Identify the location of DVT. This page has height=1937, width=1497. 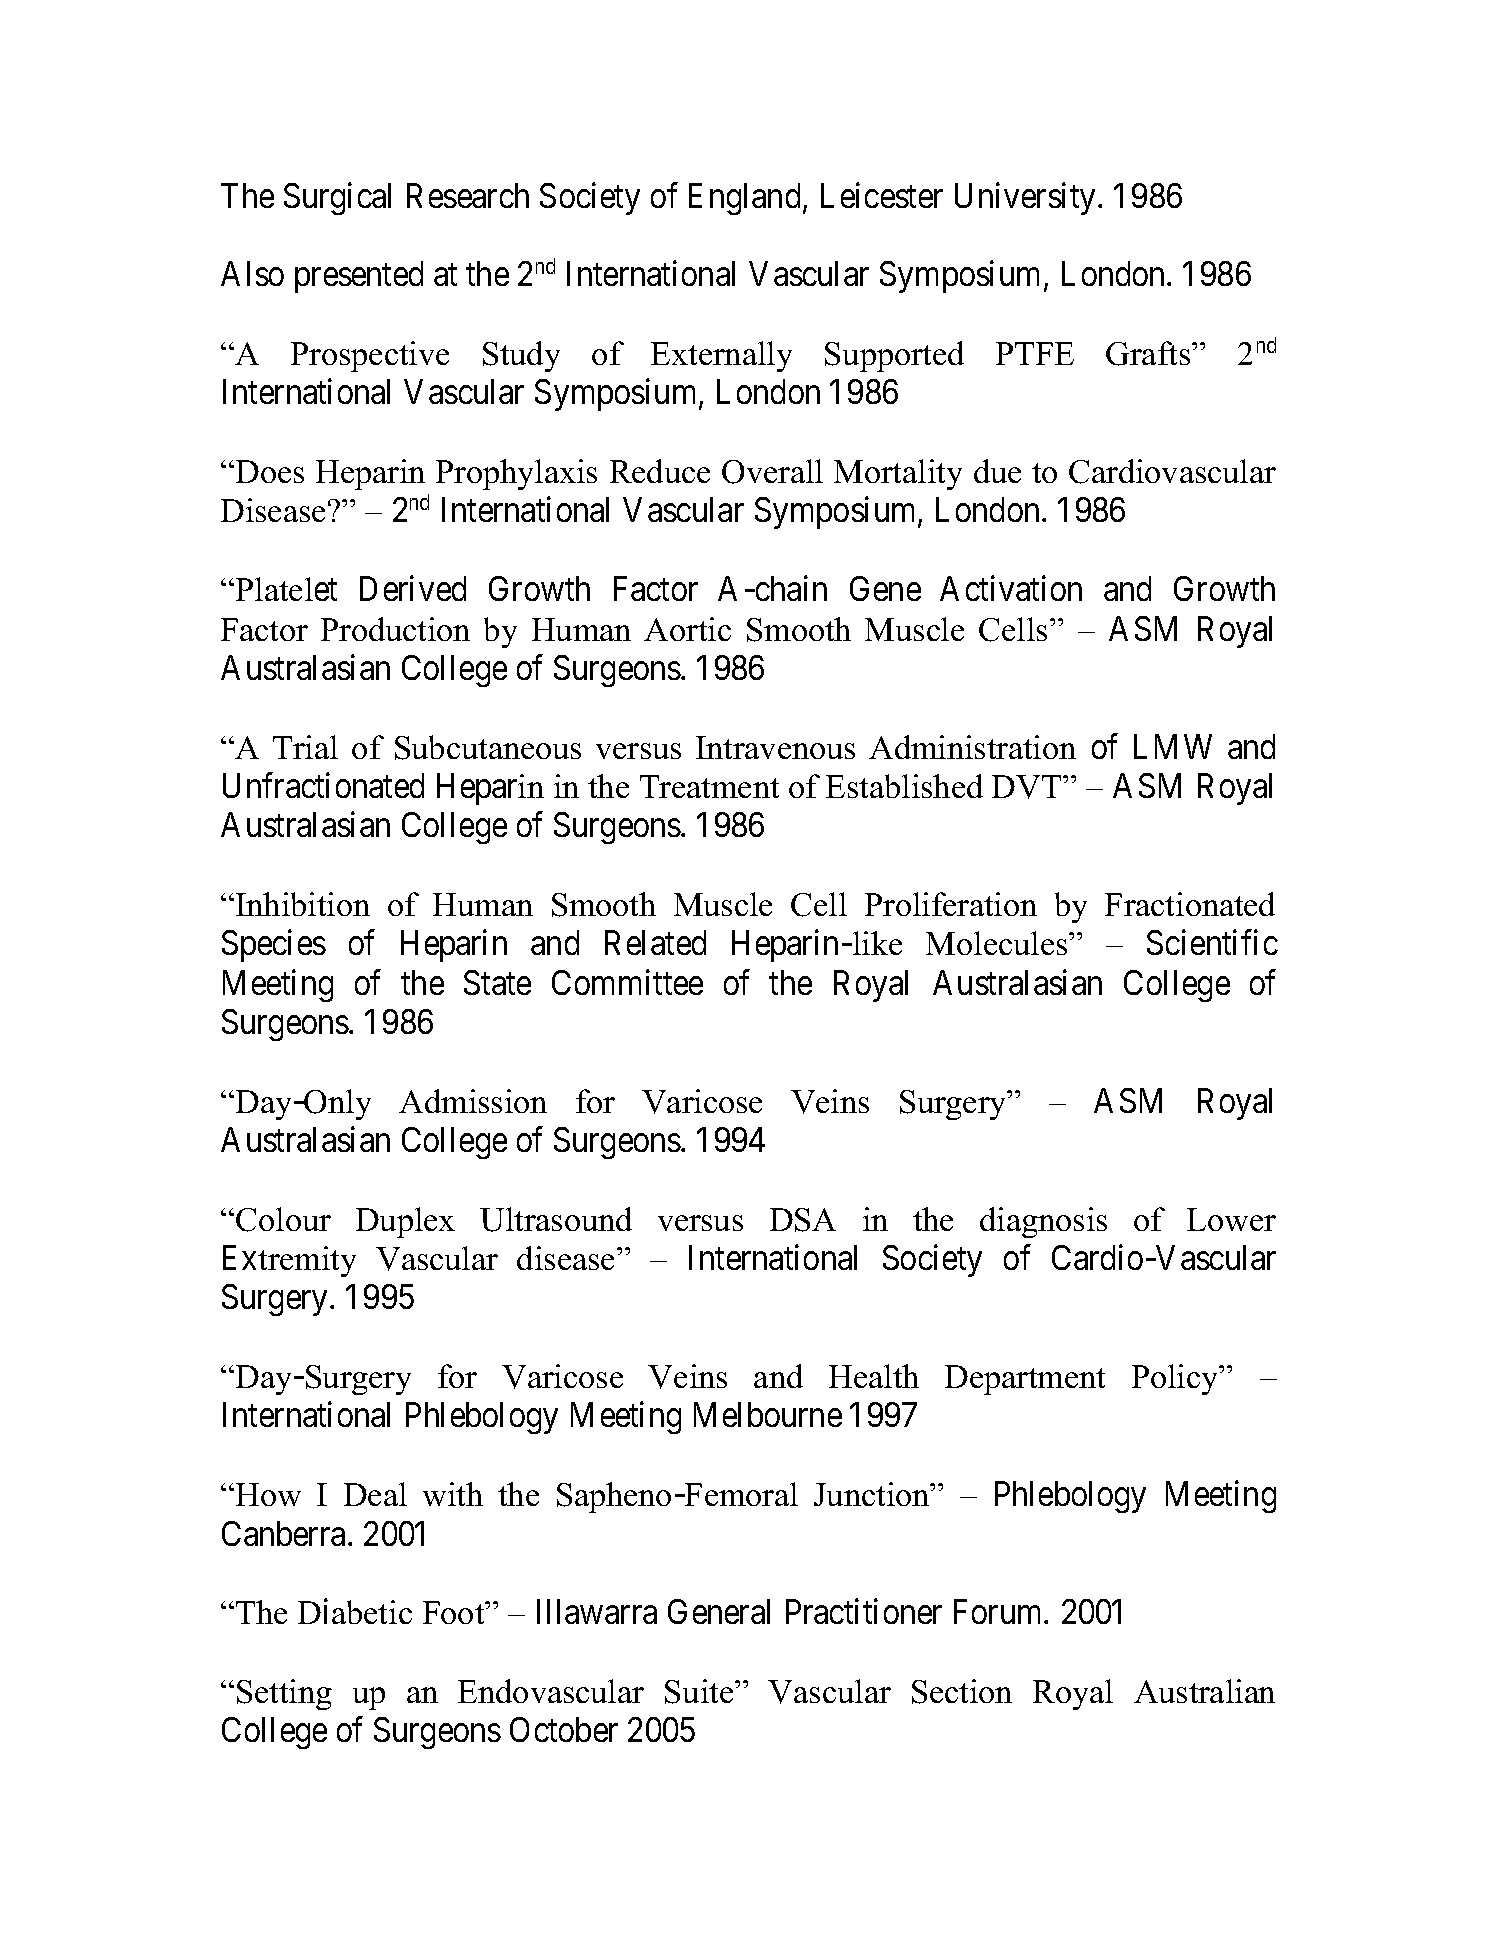
(1028, 787).
